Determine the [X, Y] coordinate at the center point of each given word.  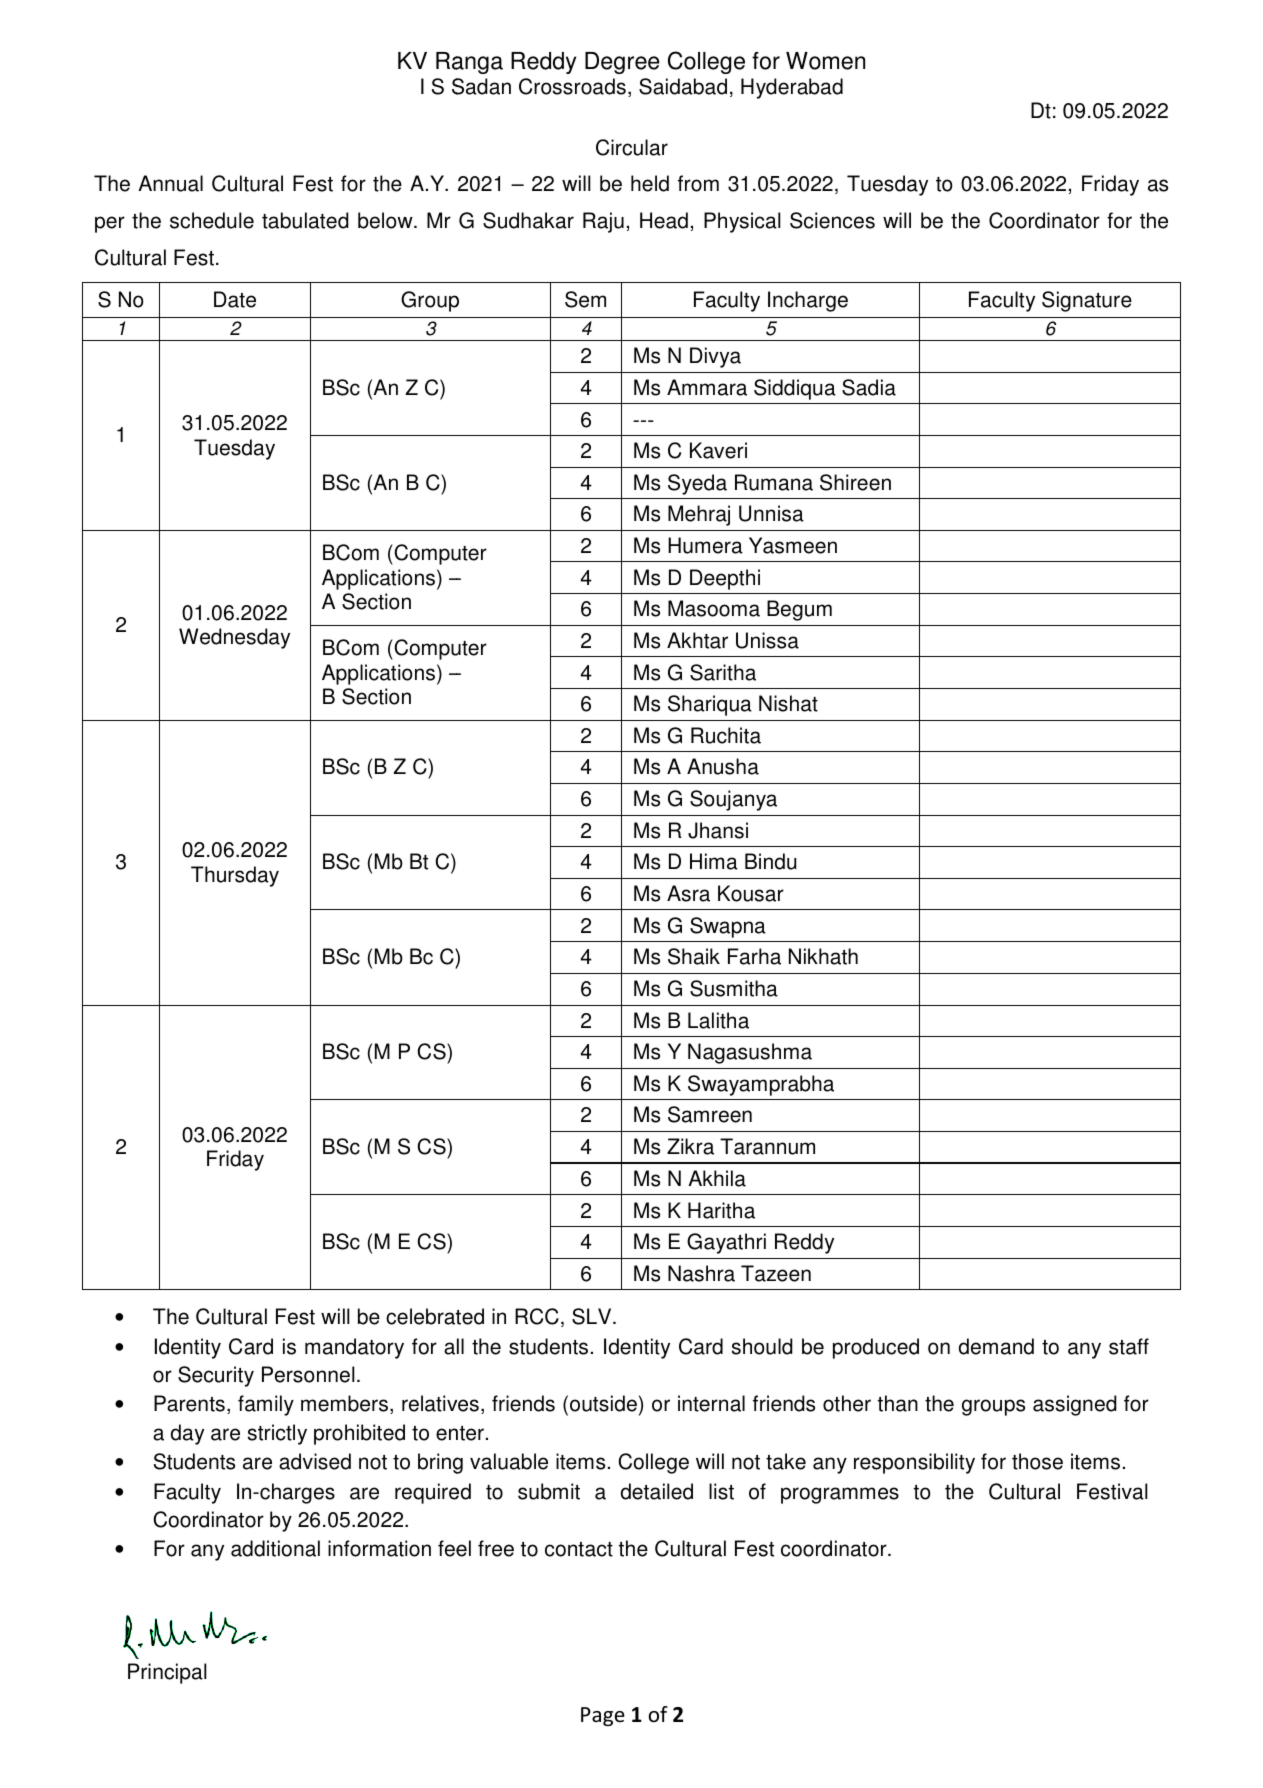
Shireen [855, 482]
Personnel [308, 1374]
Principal [167, 1673]
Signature [1087, 301]
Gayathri [726, 1243]
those [1037, 1461]
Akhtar [697, 640]
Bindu [770, 861]
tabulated [305, 220]
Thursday [235, 876]
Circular [632, 147]
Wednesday [234, 638]
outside [603, 1403]
